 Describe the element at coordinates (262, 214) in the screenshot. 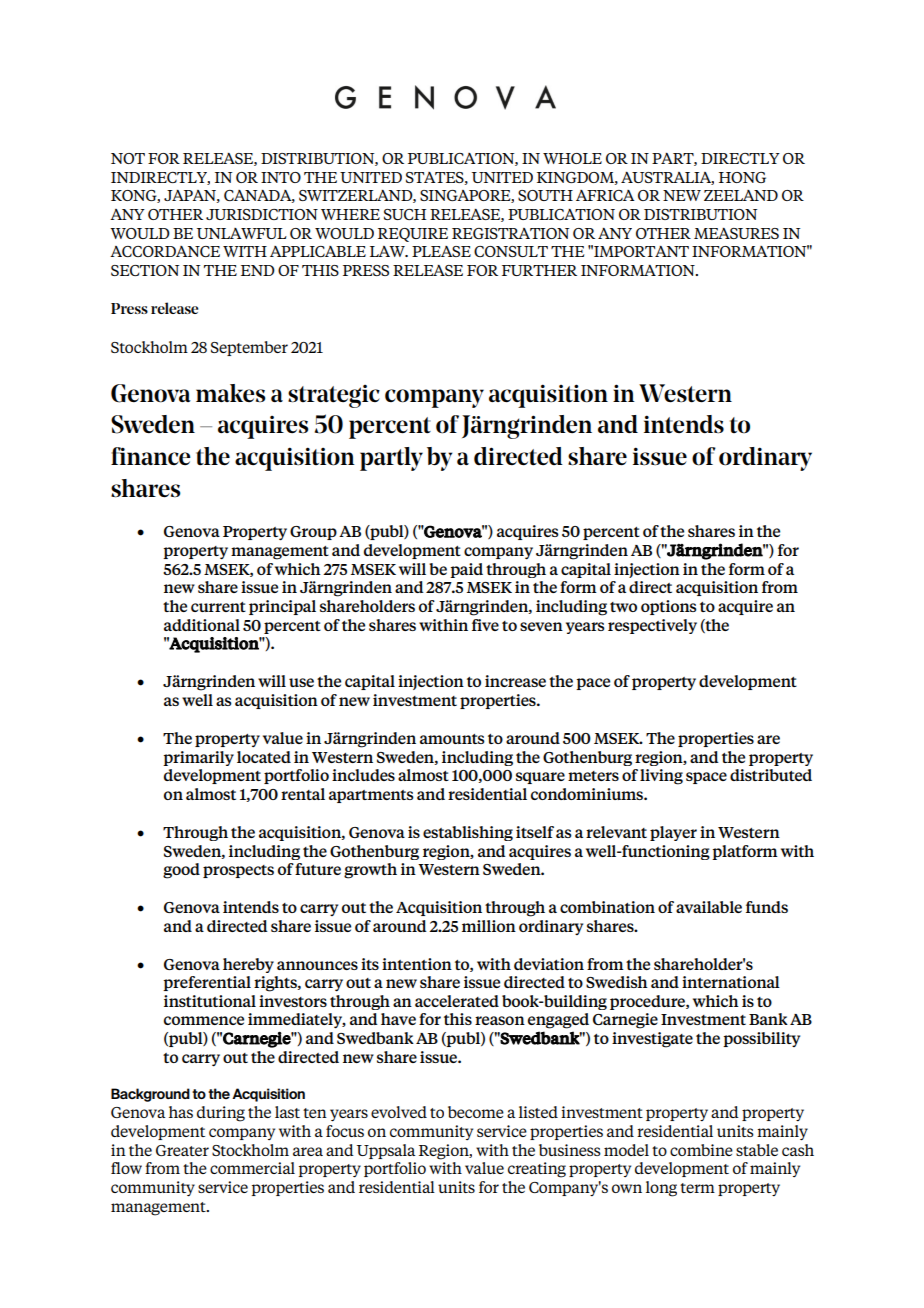

I see `JURISDICTION` at that location.
